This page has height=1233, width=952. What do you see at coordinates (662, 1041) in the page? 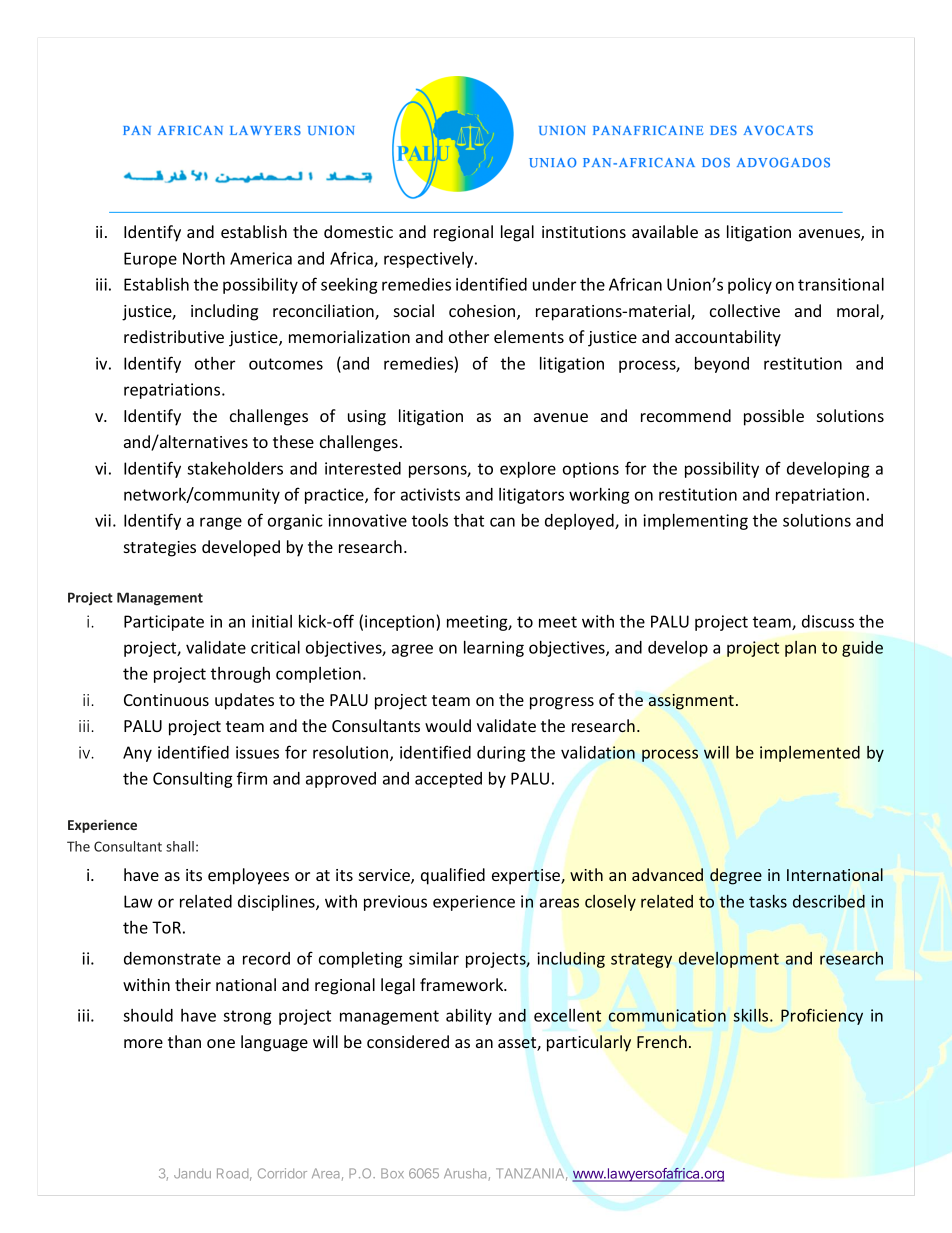
I see `French` at bounding box center [662, 1041].
